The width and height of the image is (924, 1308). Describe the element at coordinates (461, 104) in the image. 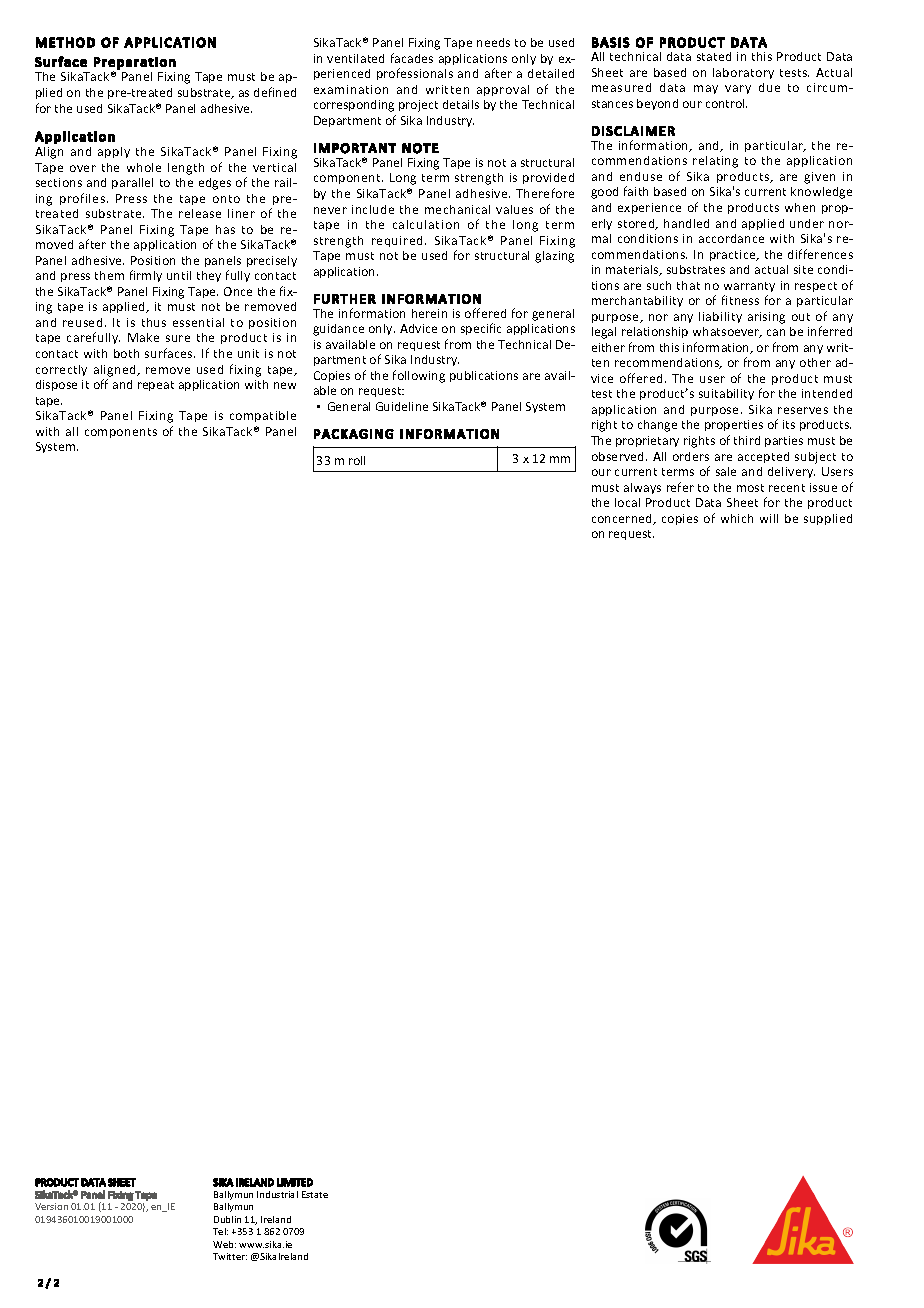

I see `details` at that location.
